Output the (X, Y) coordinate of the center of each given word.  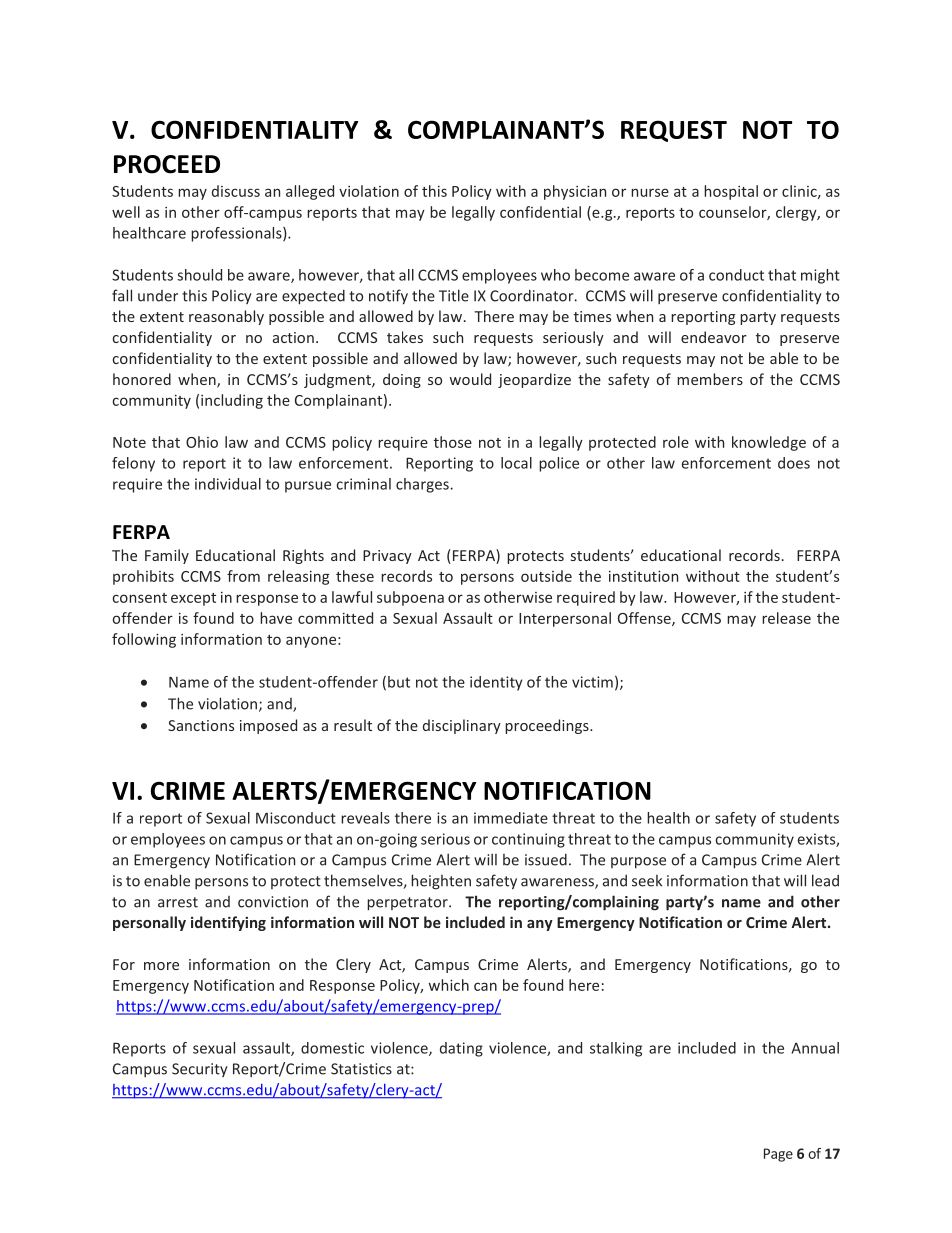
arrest (178, 902)
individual (228, 484)
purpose (638, 863)
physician (575, 192)
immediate (511, 818)
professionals (237, 234)
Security (200, 1070)
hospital (731, 192)
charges (423, 485)
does (794, 463)
